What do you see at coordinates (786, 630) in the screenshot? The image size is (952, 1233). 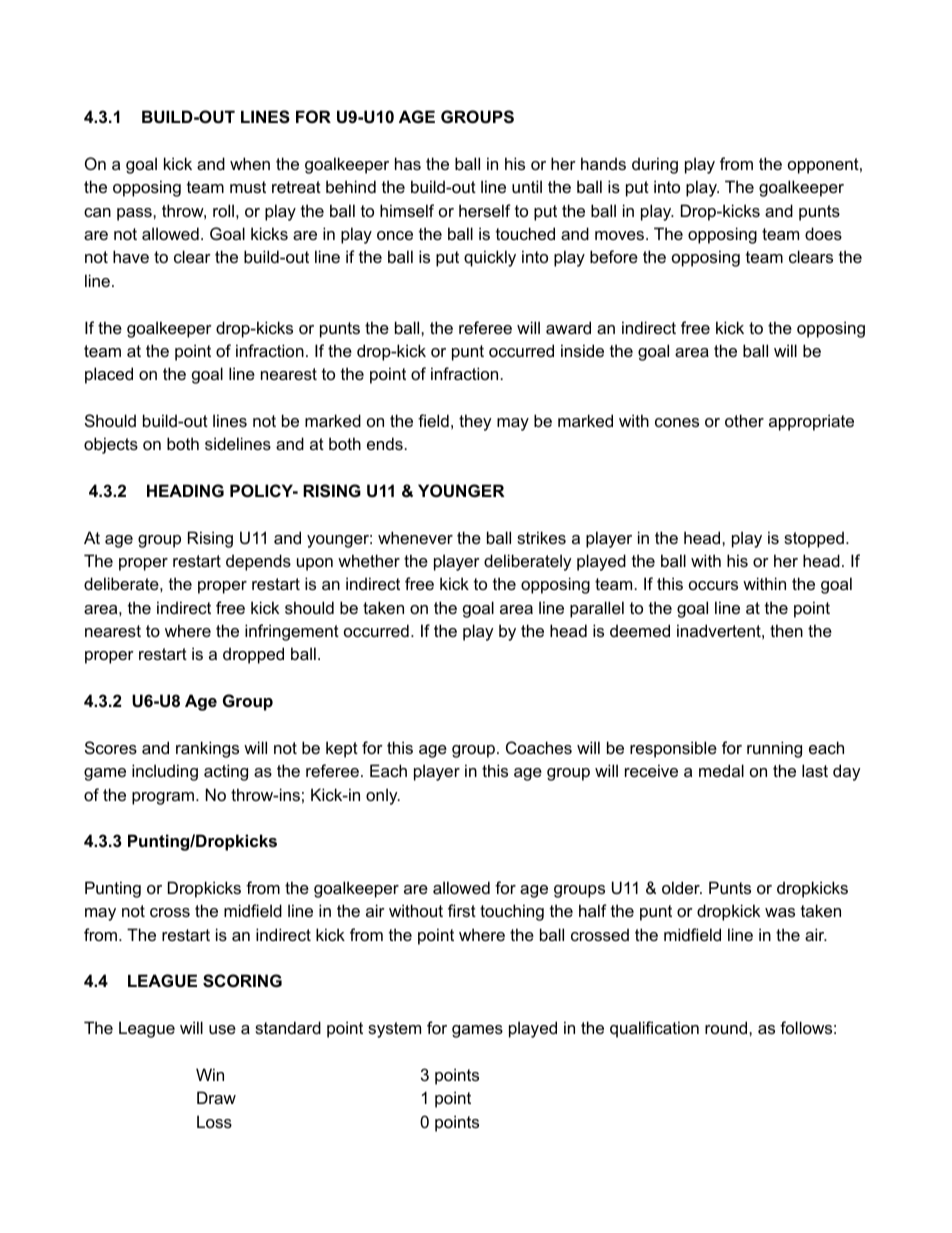 I see `then` at bounding box center [786, 630].
